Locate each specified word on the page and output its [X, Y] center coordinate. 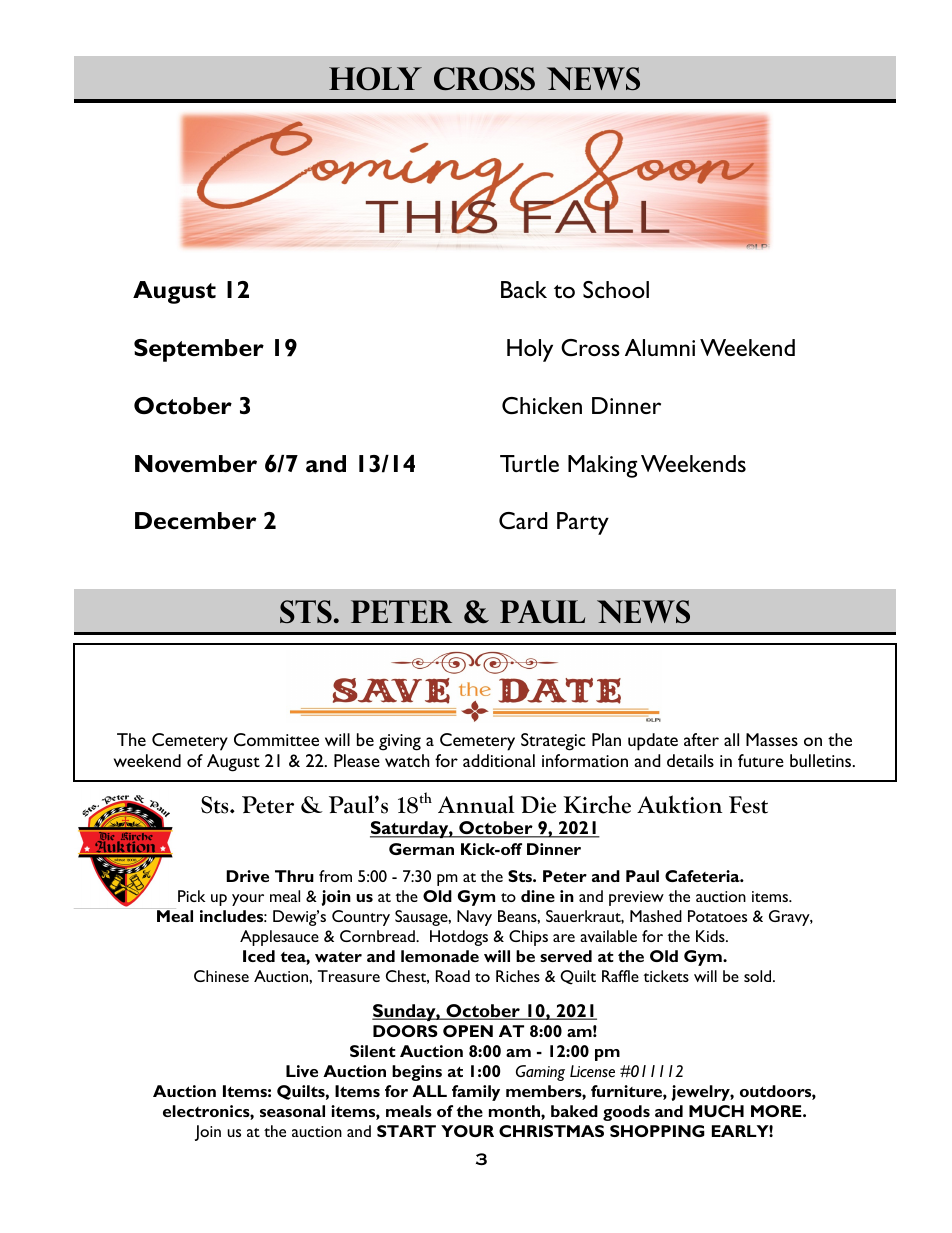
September [199, 350]
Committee [276, 739]
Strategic [553, 742]
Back [524, 289]
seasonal [292, 1111]
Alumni [660, 347]
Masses [772, 739]
